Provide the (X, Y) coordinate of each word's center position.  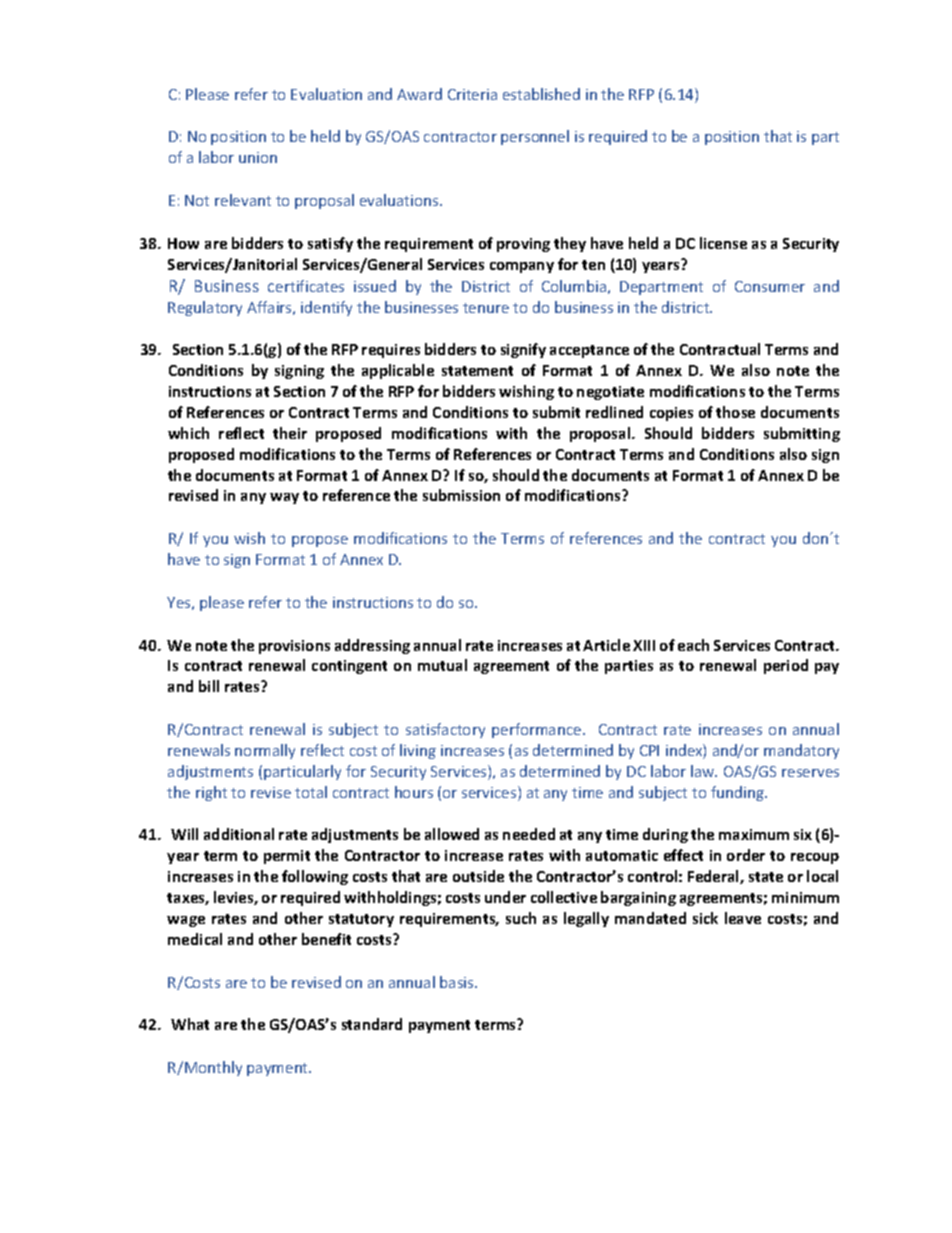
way (284, 498)
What (190, 1024)
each (693, 645)
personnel (535, 137)
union (258, 157)
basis (458, 982)
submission (461, 495)
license (723, 243)
